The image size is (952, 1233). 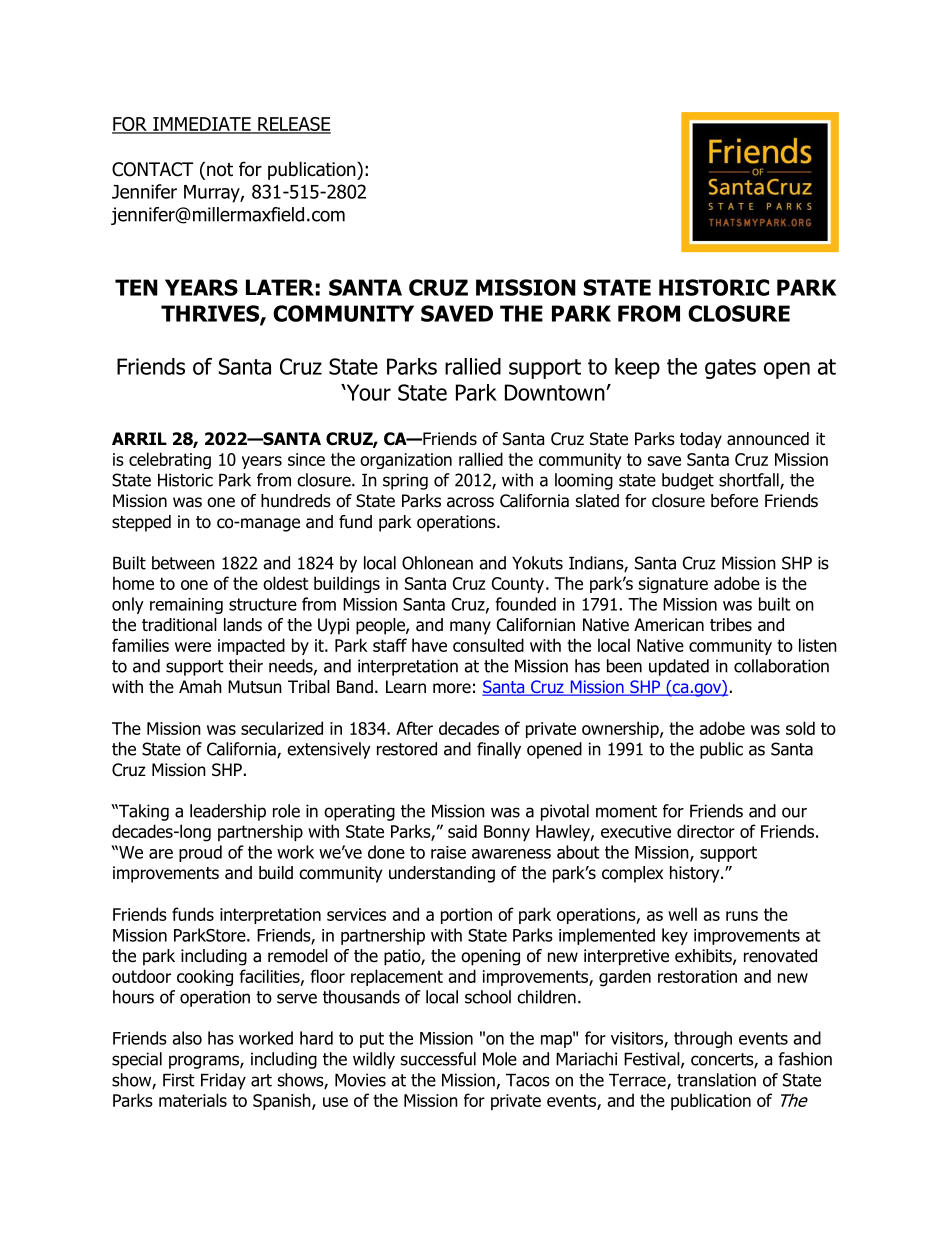 What do you see at coordinates (499, 750) in the page?
I see `finally` at bounding box center [499, 750].
